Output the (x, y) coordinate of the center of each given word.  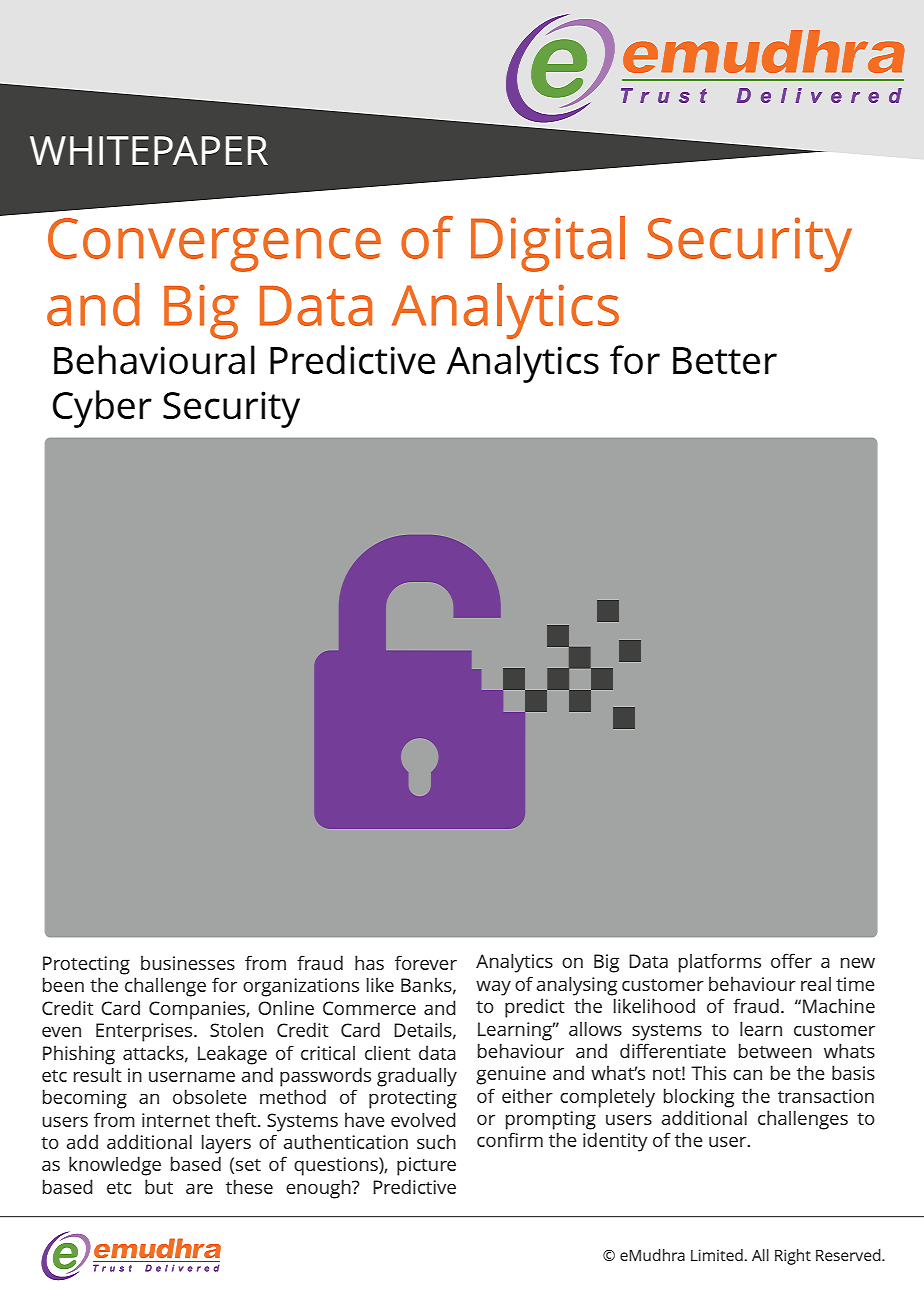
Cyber (102, 409)
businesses (188, 962)
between (775, 1050)
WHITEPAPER (149, 150)
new (858, 963)
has (369, 962)
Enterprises (145, 1032)
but (159, 1186)
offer (791, 960)
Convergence (214, 245)
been (63, 984)
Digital (548, 244)
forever (426, 962)
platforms (720, 963)
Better (725, 360)
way (493, 988)
